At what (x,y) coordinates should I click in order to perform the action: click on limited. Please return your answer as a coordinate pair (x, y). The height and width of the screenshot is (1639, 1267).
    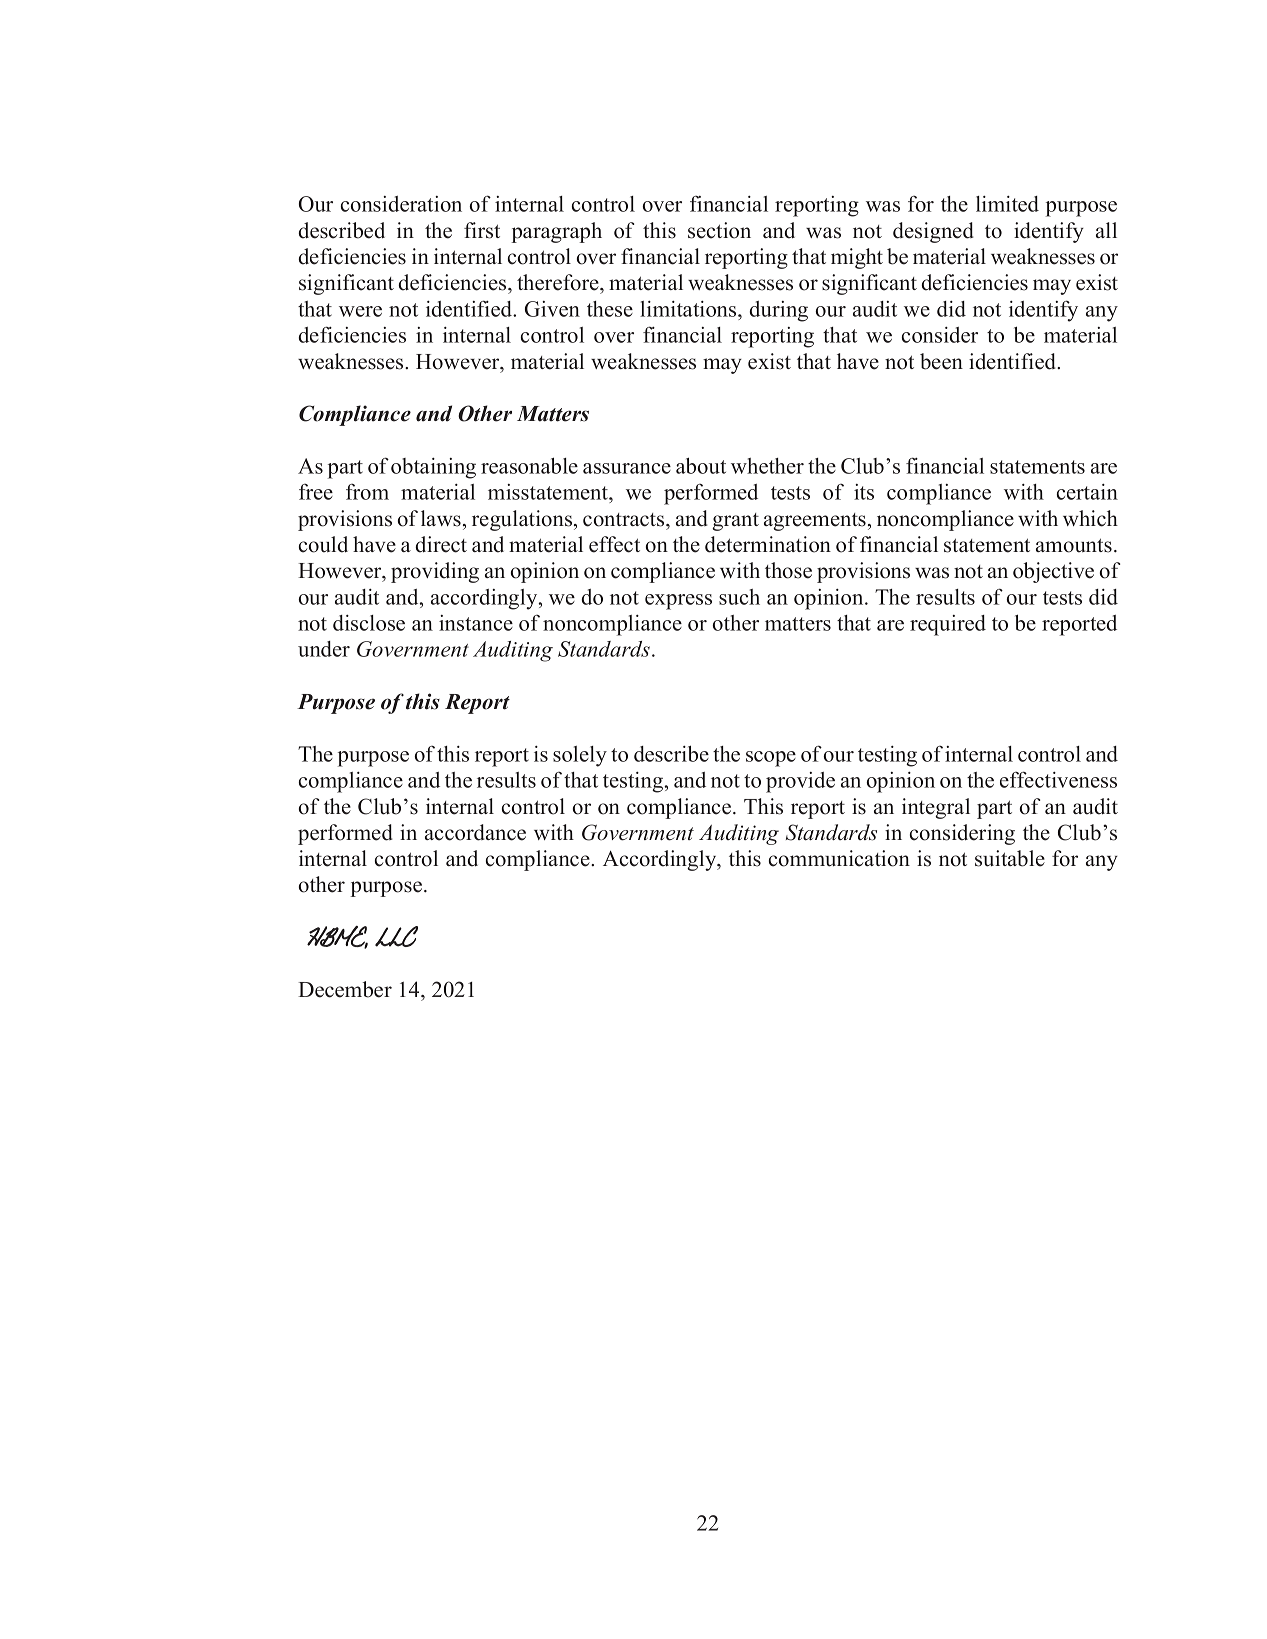
    Looking at the image, I should click on (1007, 204).
